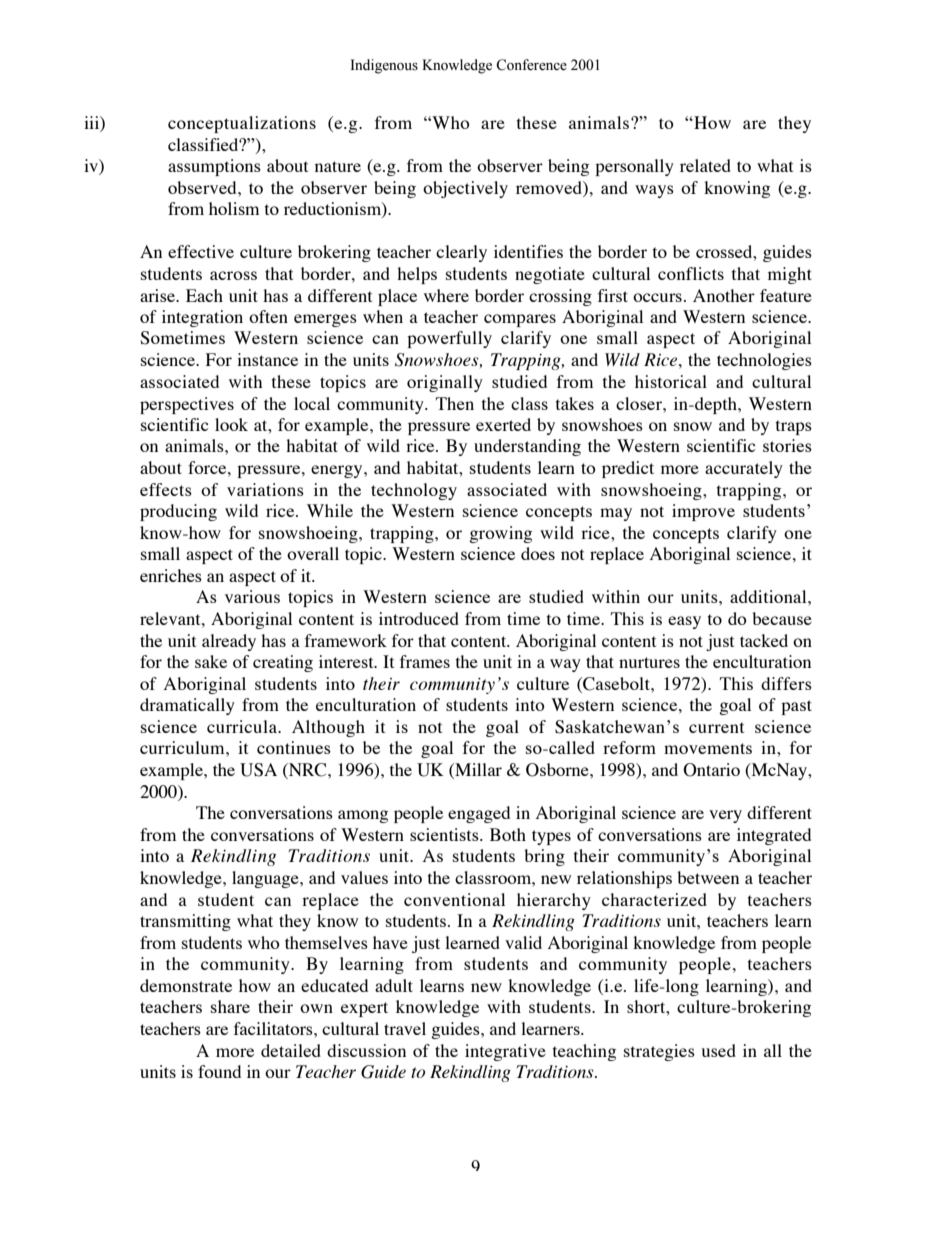  What do you see at coordinates (769, 596) in the document?
I see `additional` at bounding box center [769, 596].
